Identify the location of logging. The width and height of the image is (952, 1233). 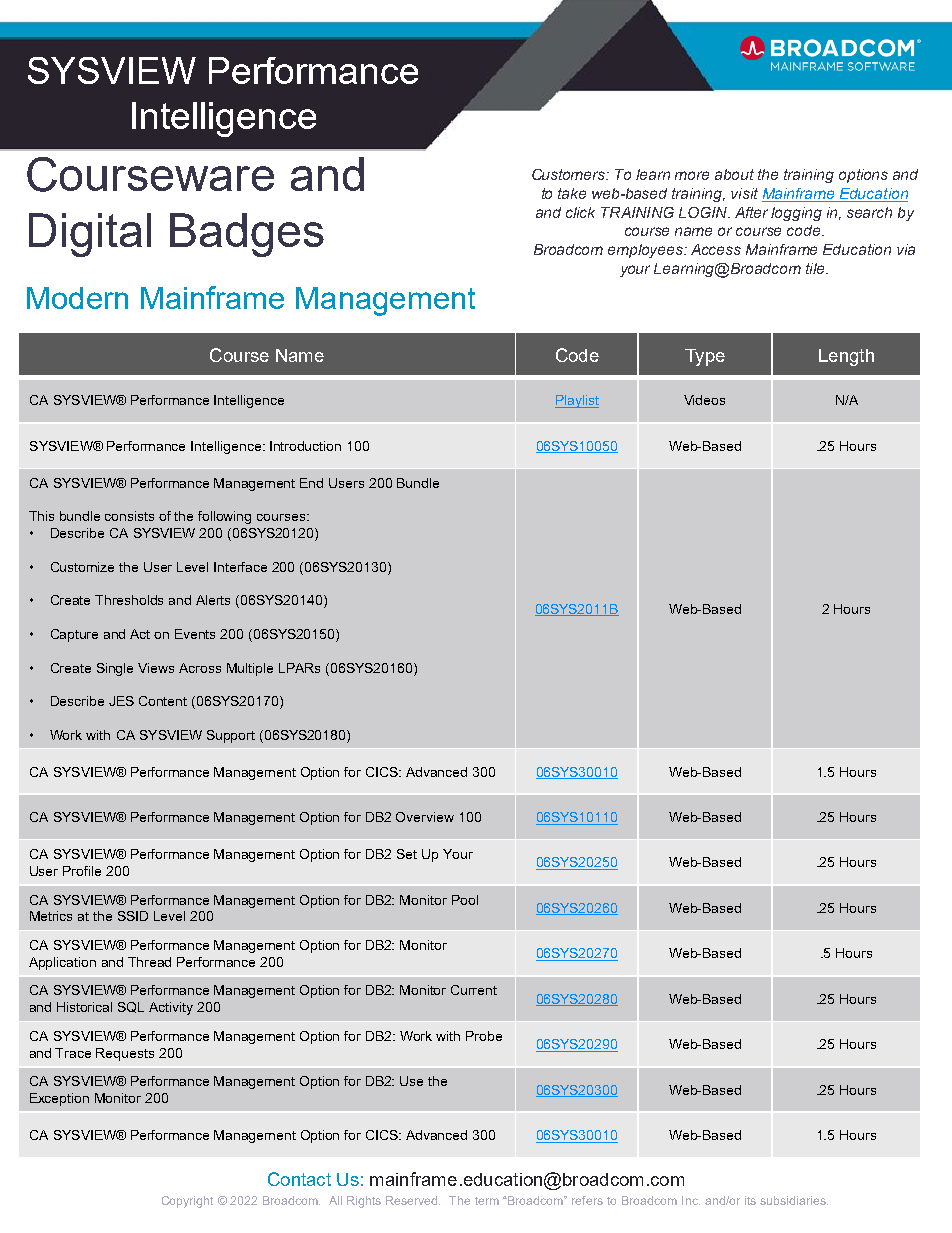
(796, 214).
